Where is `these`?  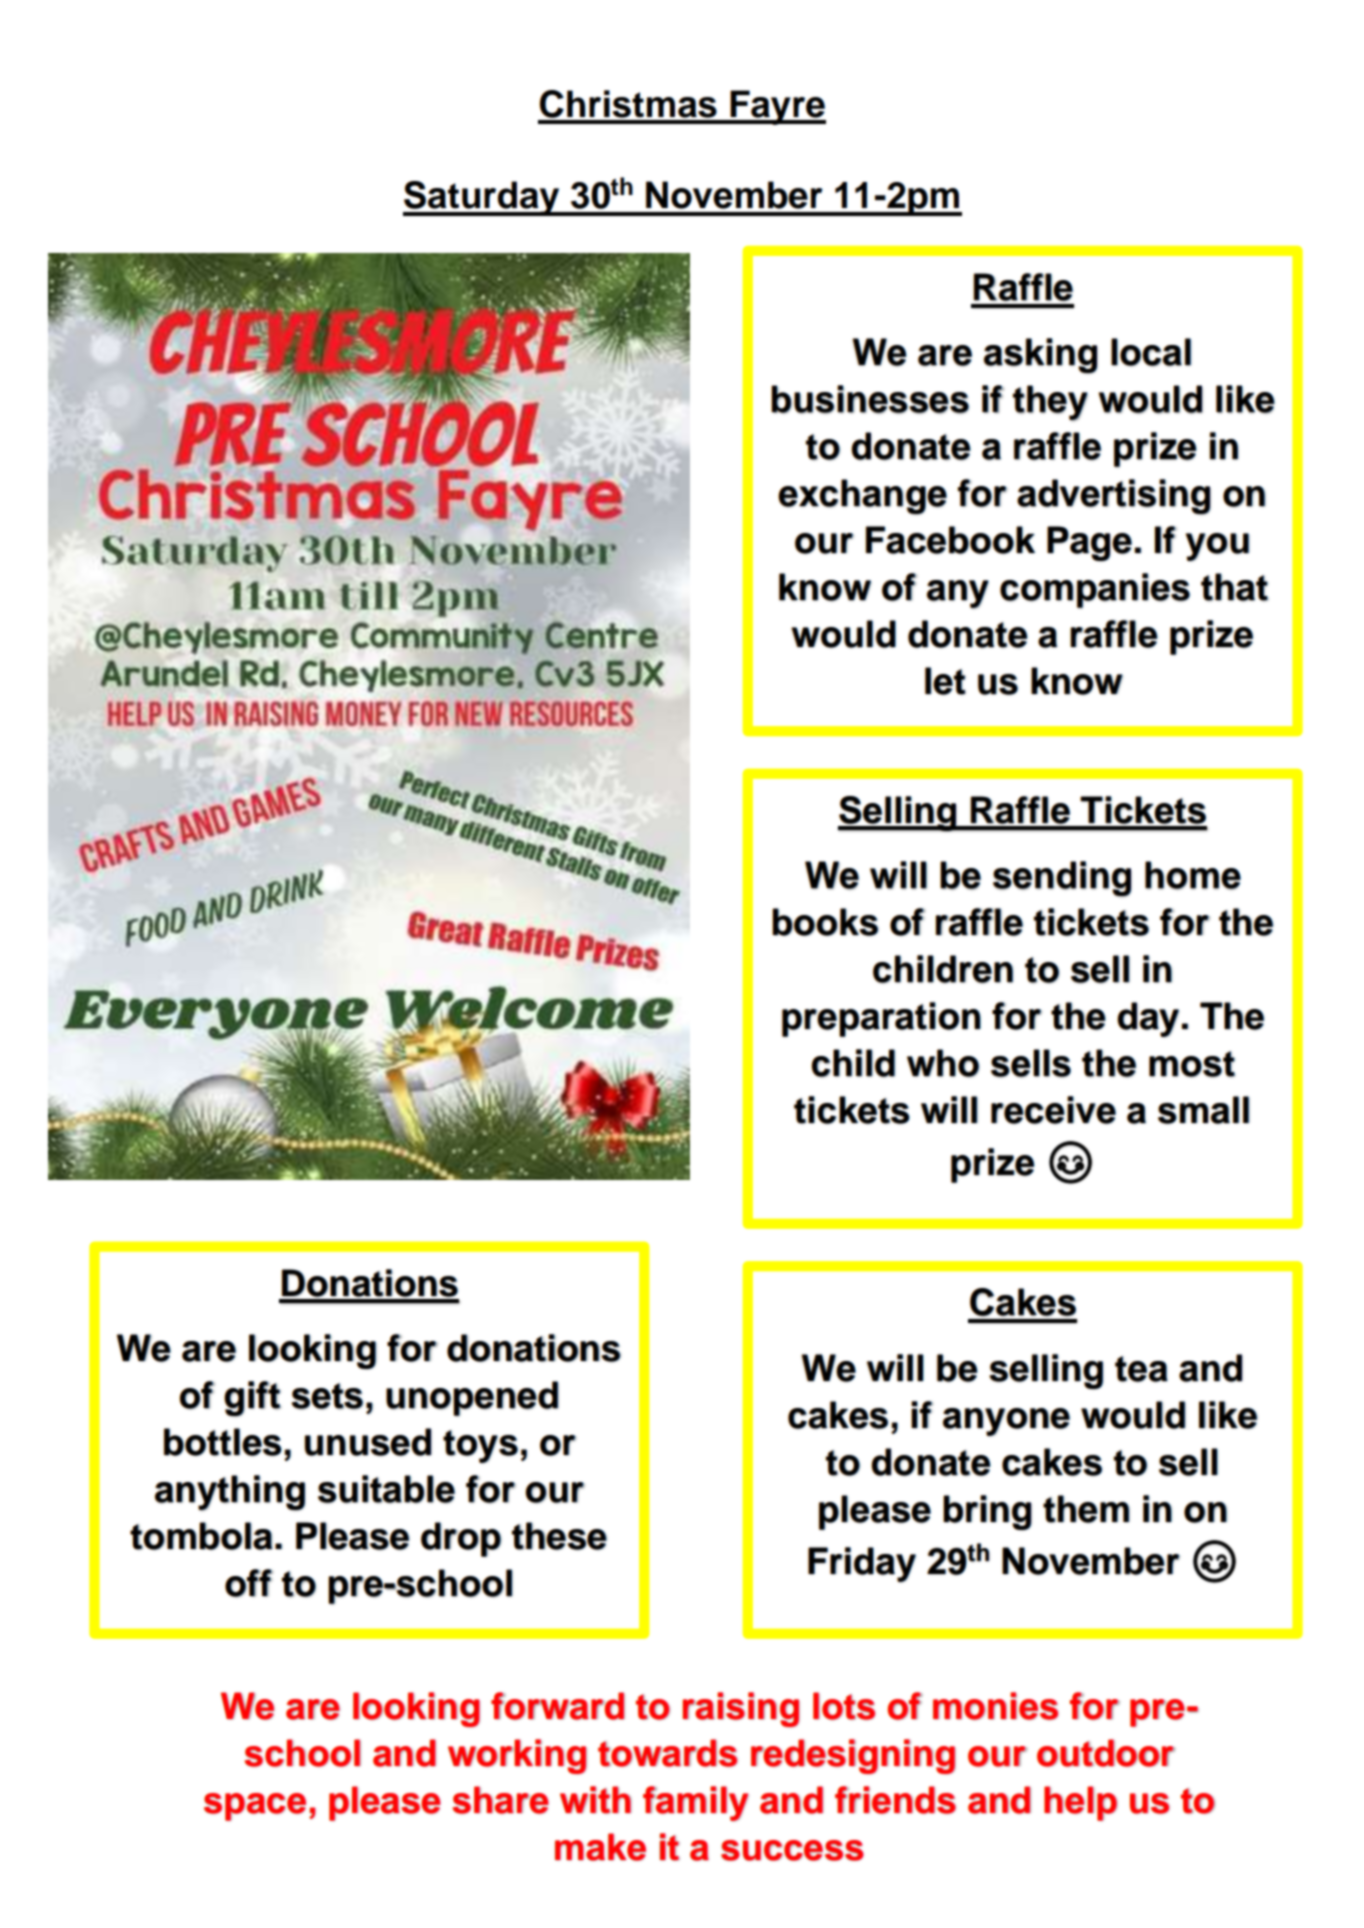 these is located at coordinates (559, 1536).
